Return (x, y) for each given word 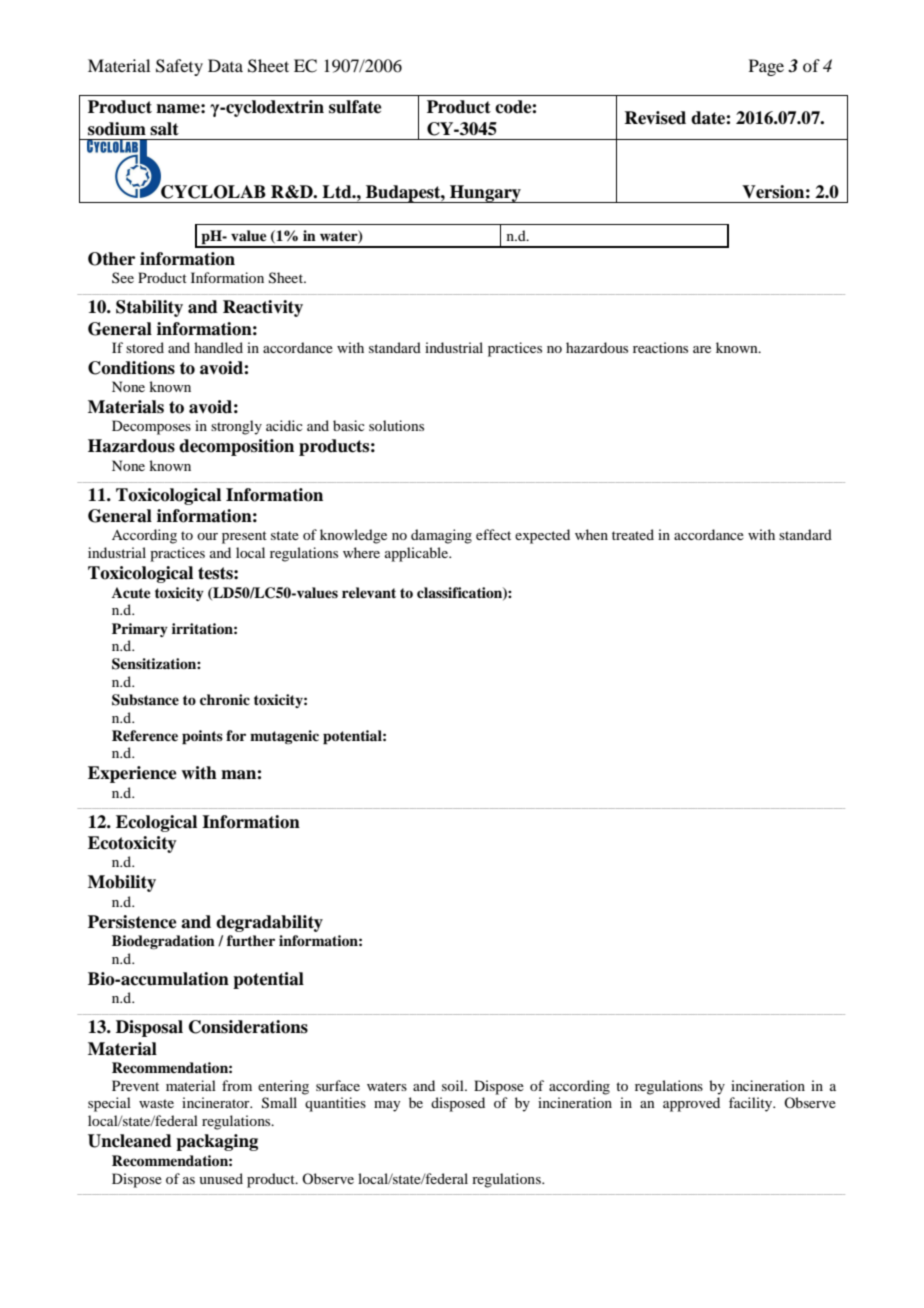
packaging (217, 1142)
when (591, 534)
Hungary (485, 194)
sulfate (355, 107)
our (207, 536)
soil (454, 1085)
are (702, 349)
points (202, 737)
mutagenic (284, 737)
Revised (655, 118)
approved (691, 1104)
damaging (441, 536)
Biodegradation (163, 942)
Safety (179, 67)
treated (633, 534)
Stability (149, 308)
